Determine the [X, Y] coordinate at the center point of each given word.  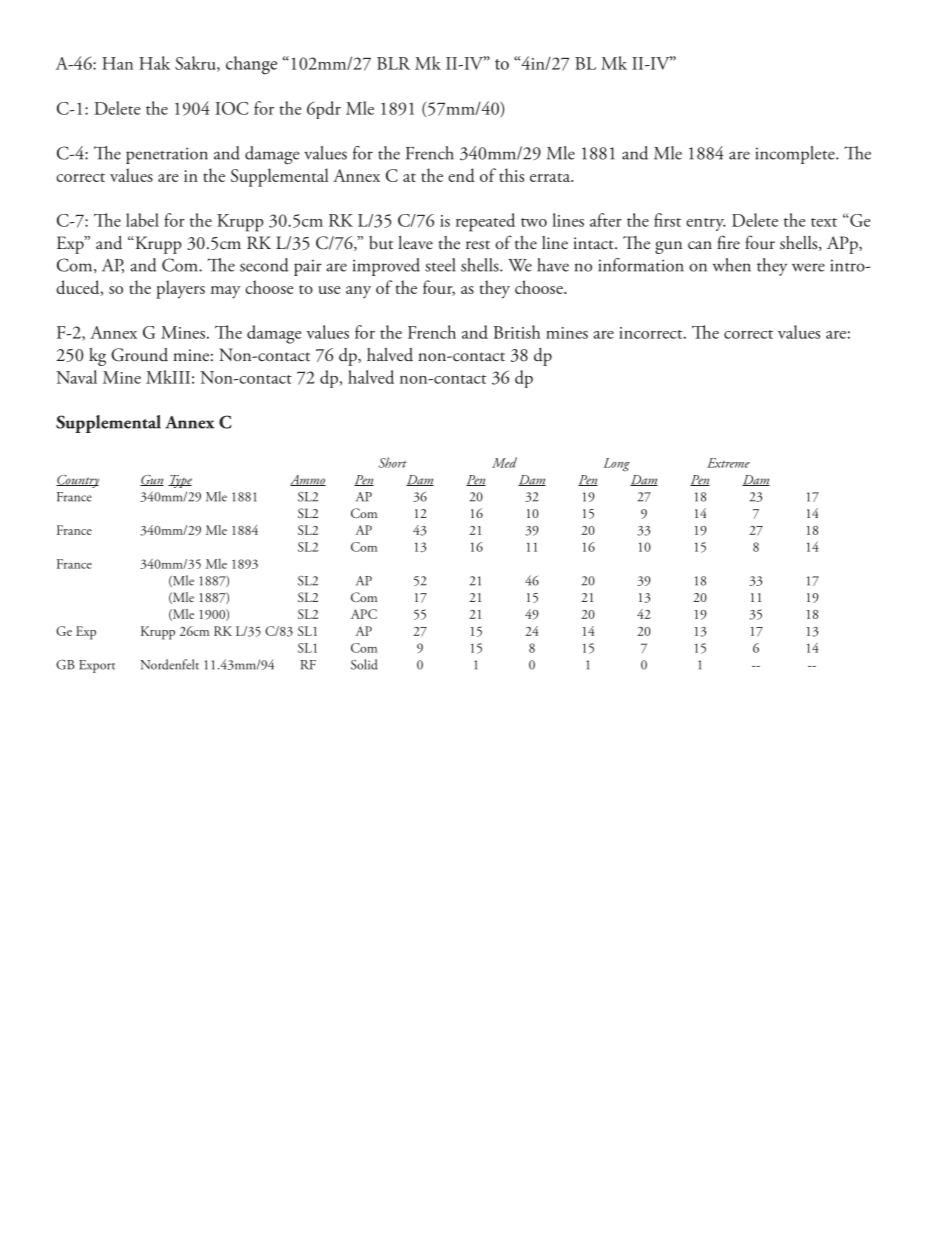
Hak [154, 63]
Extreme [728, 463]
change [251, 65]
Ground [139, 355]
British [517, 332]
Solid [364, 664]
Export [97, 666]
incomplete [796, 155]
